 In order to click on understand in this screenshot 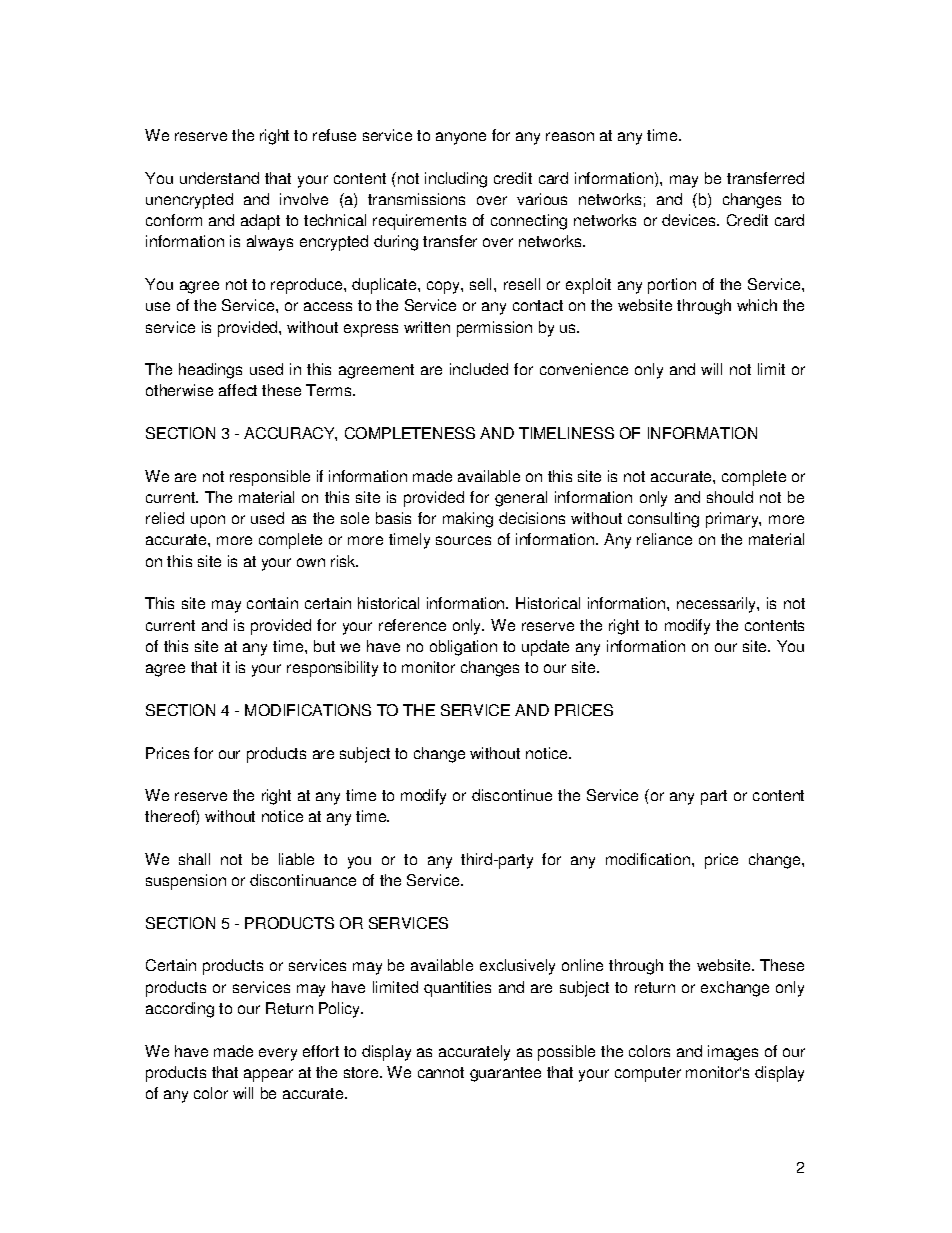, I will do `click(219, 178)`.
